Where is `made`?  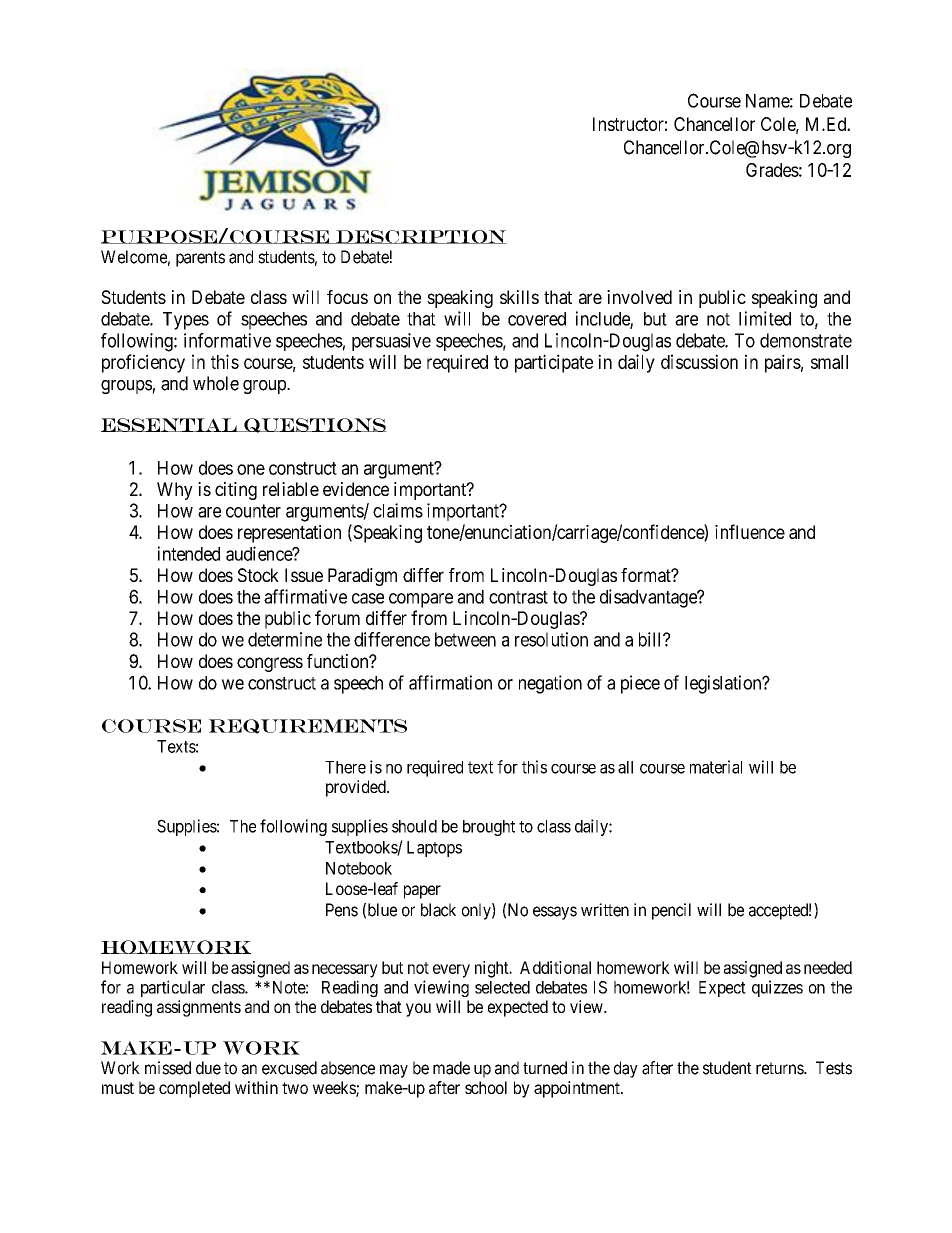
made is located at coordinates (451, 1068).
